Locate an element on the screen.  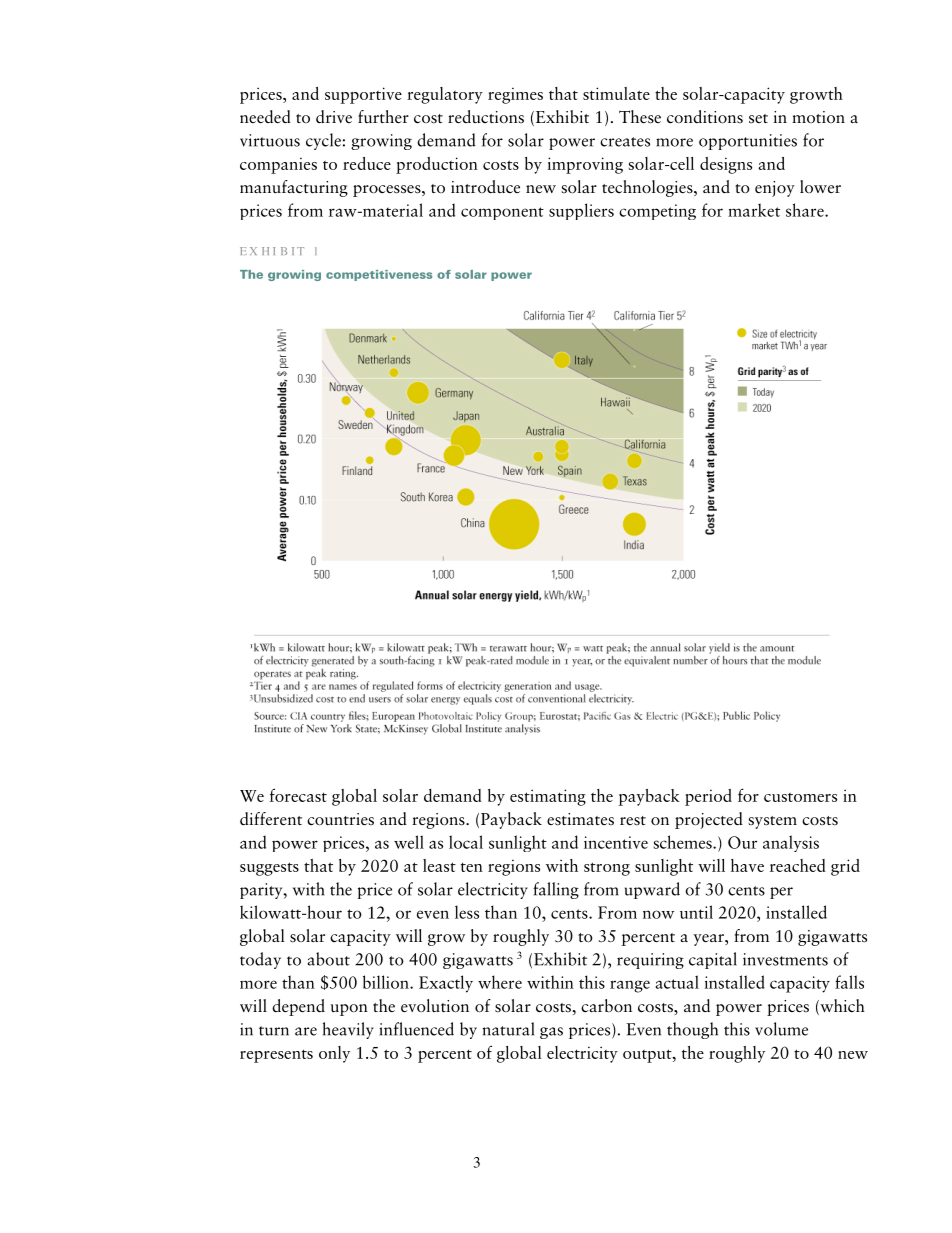
system is located at coordinates (772, 822).
